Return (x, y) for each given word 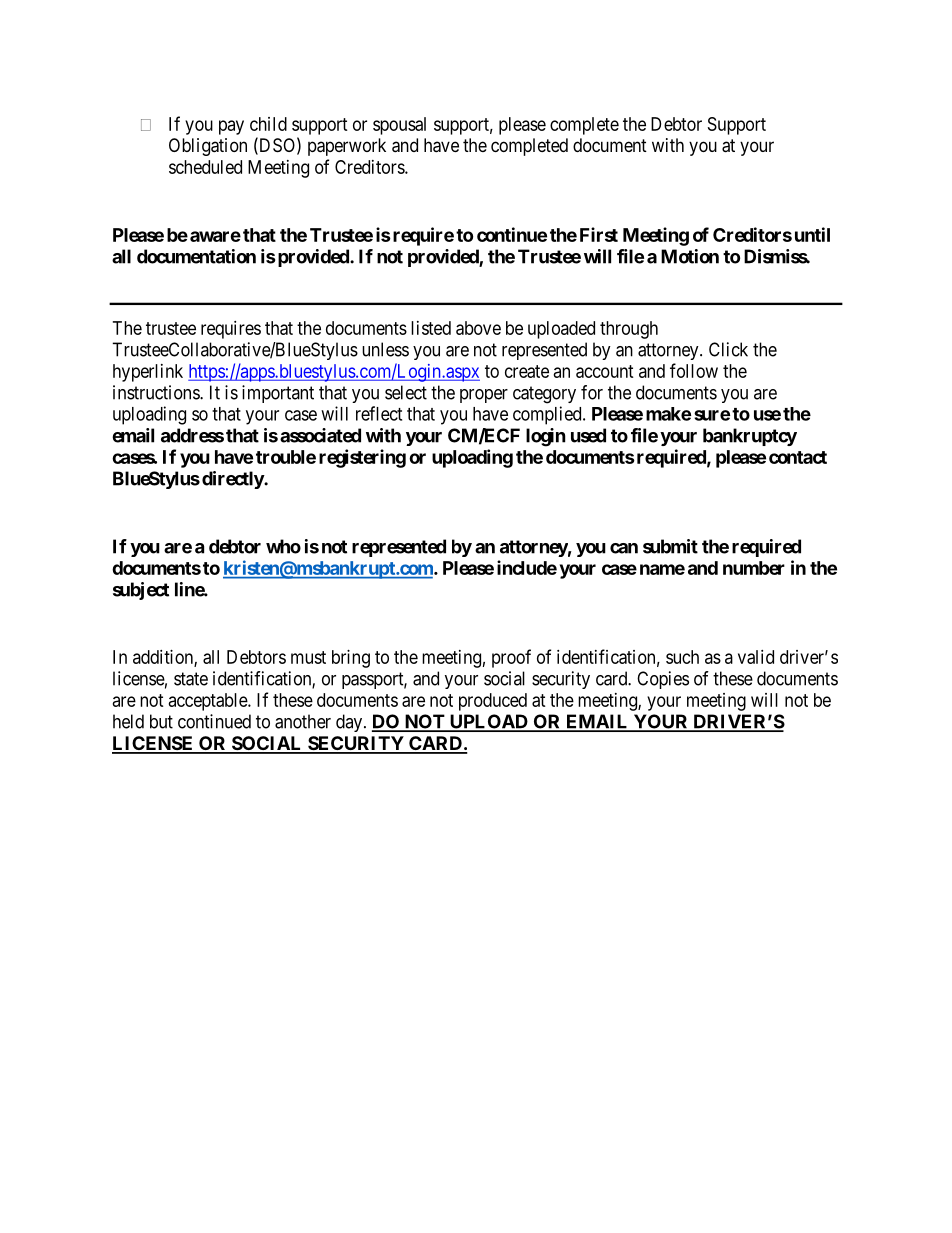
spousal (399, 126)
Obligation (208, 147)
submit (670, 546)
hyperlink (148, 373)
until (812, 234)
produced (493, 702)
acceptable (209, 702)
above (478, 328)
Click (728, 349)
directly (233, 480)
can (624, 548)
